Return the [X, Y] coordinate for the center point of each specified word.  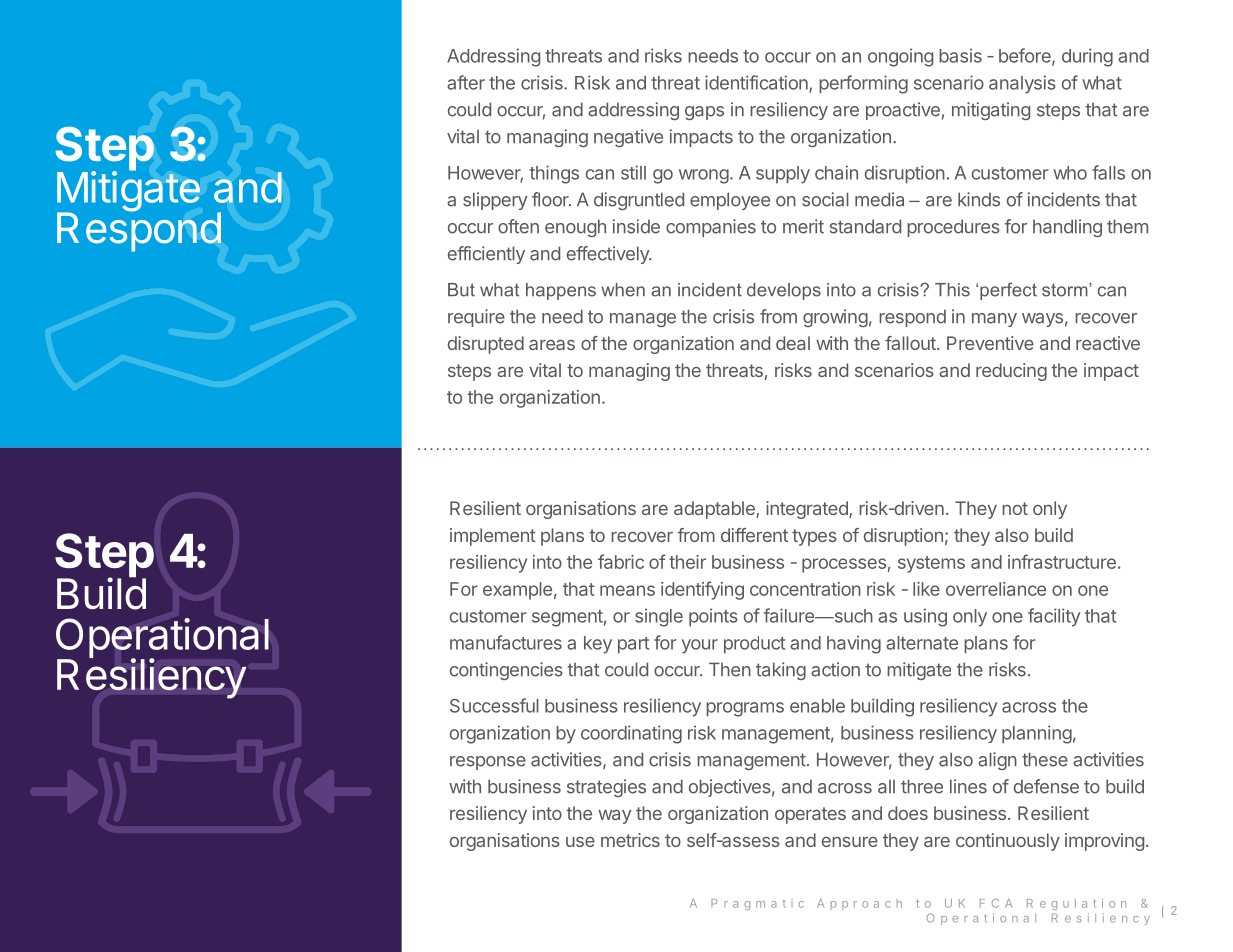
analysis [1022, 84]
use [580, 842]
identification [757, 83]
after [466, 82]
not [1015, 508]
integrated [808, 510]
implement [493, 537]
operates [810, 815]
